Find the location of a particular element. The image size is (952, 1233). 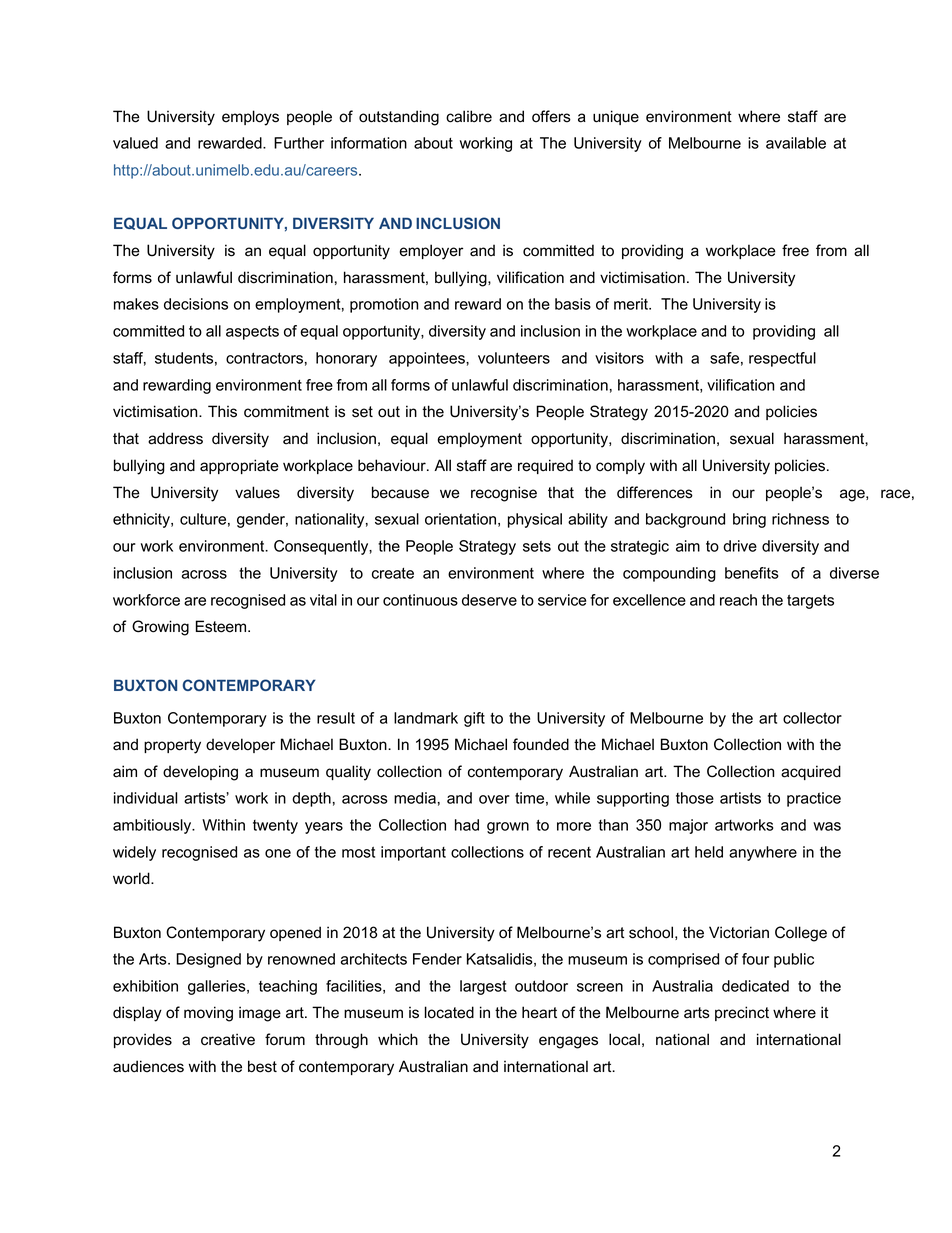

available is located at coordinates (796, 143).
